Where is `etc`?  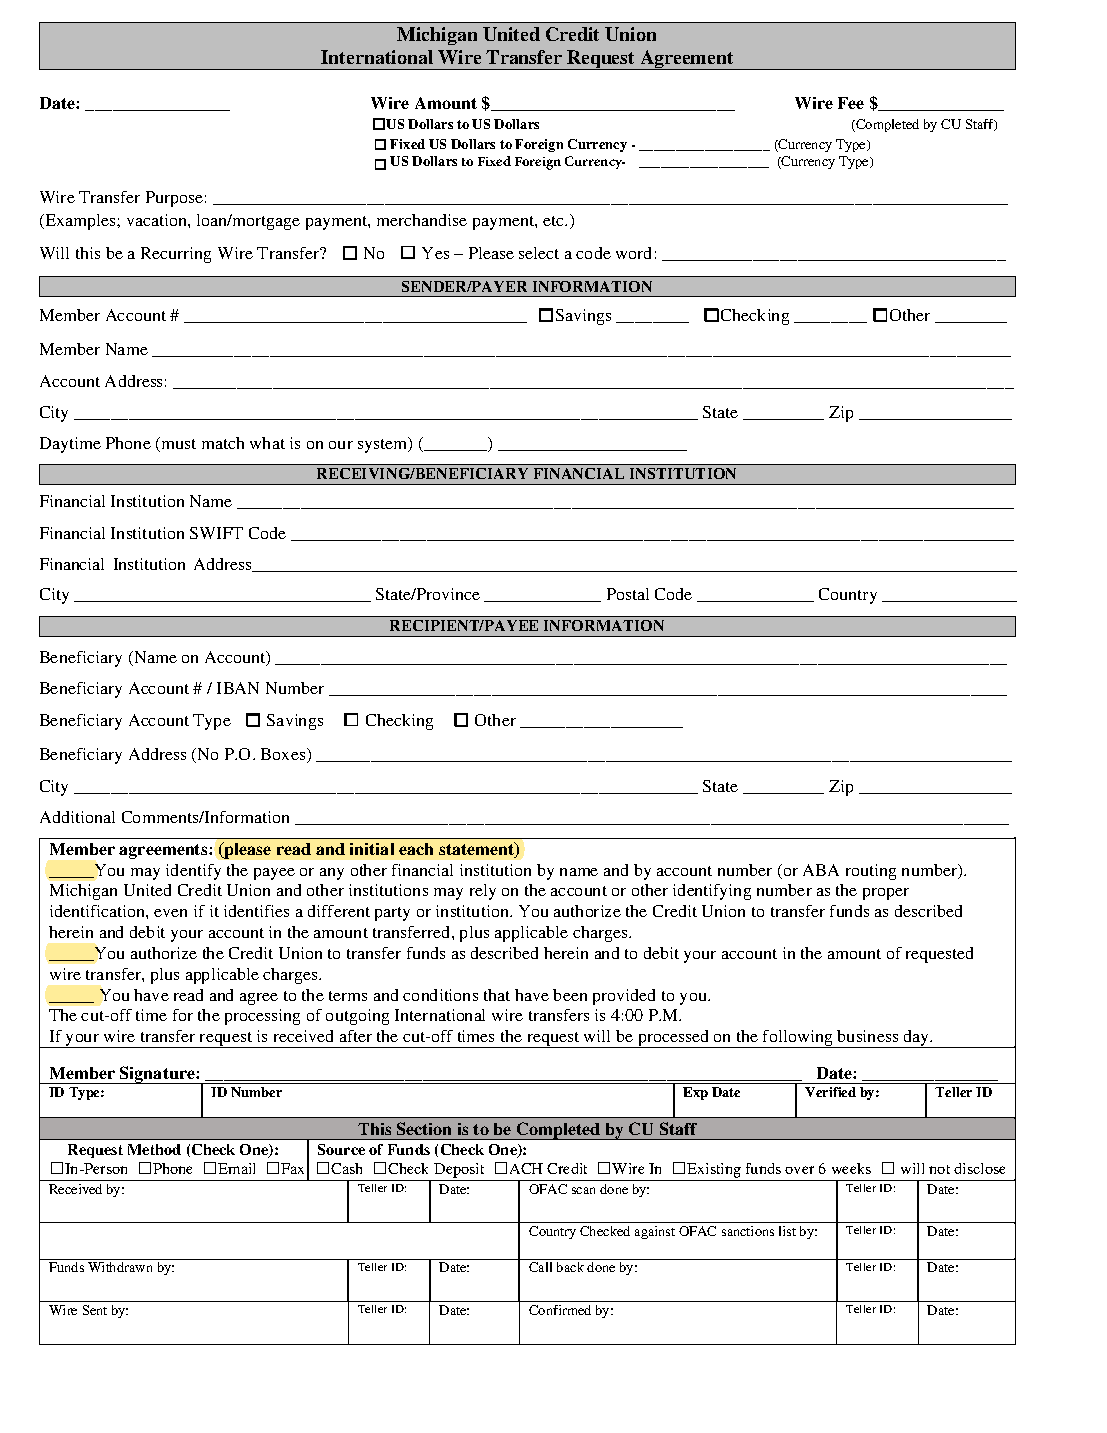
etc is located at coordinates (555, 221).
